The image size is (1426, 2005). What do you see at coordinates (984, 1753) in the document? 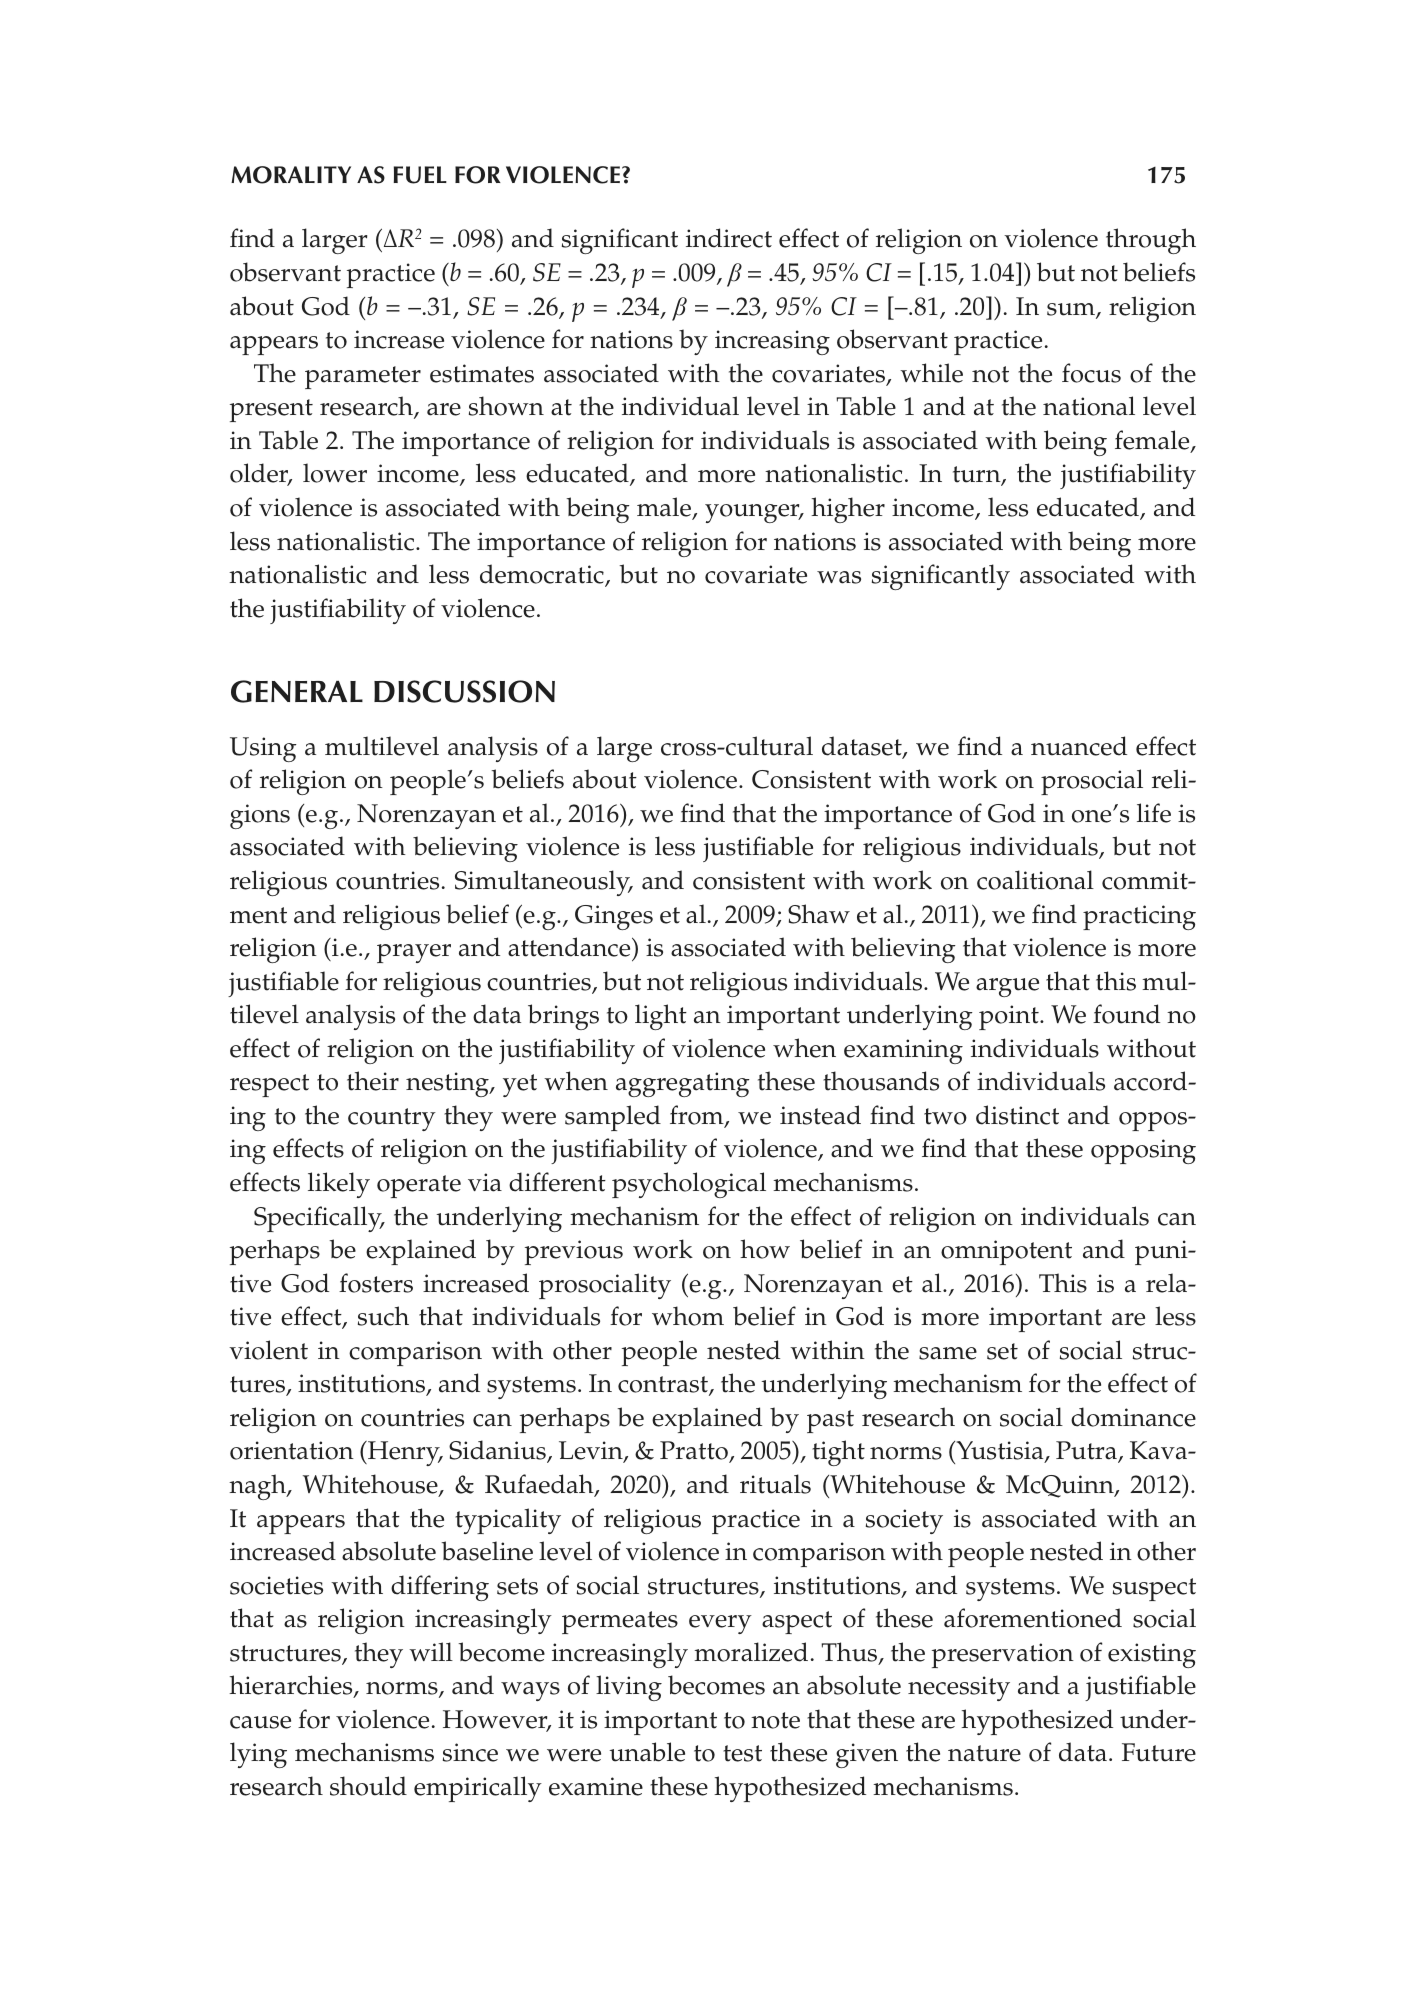
I see `nature` at bounding box center [984, 1753].
